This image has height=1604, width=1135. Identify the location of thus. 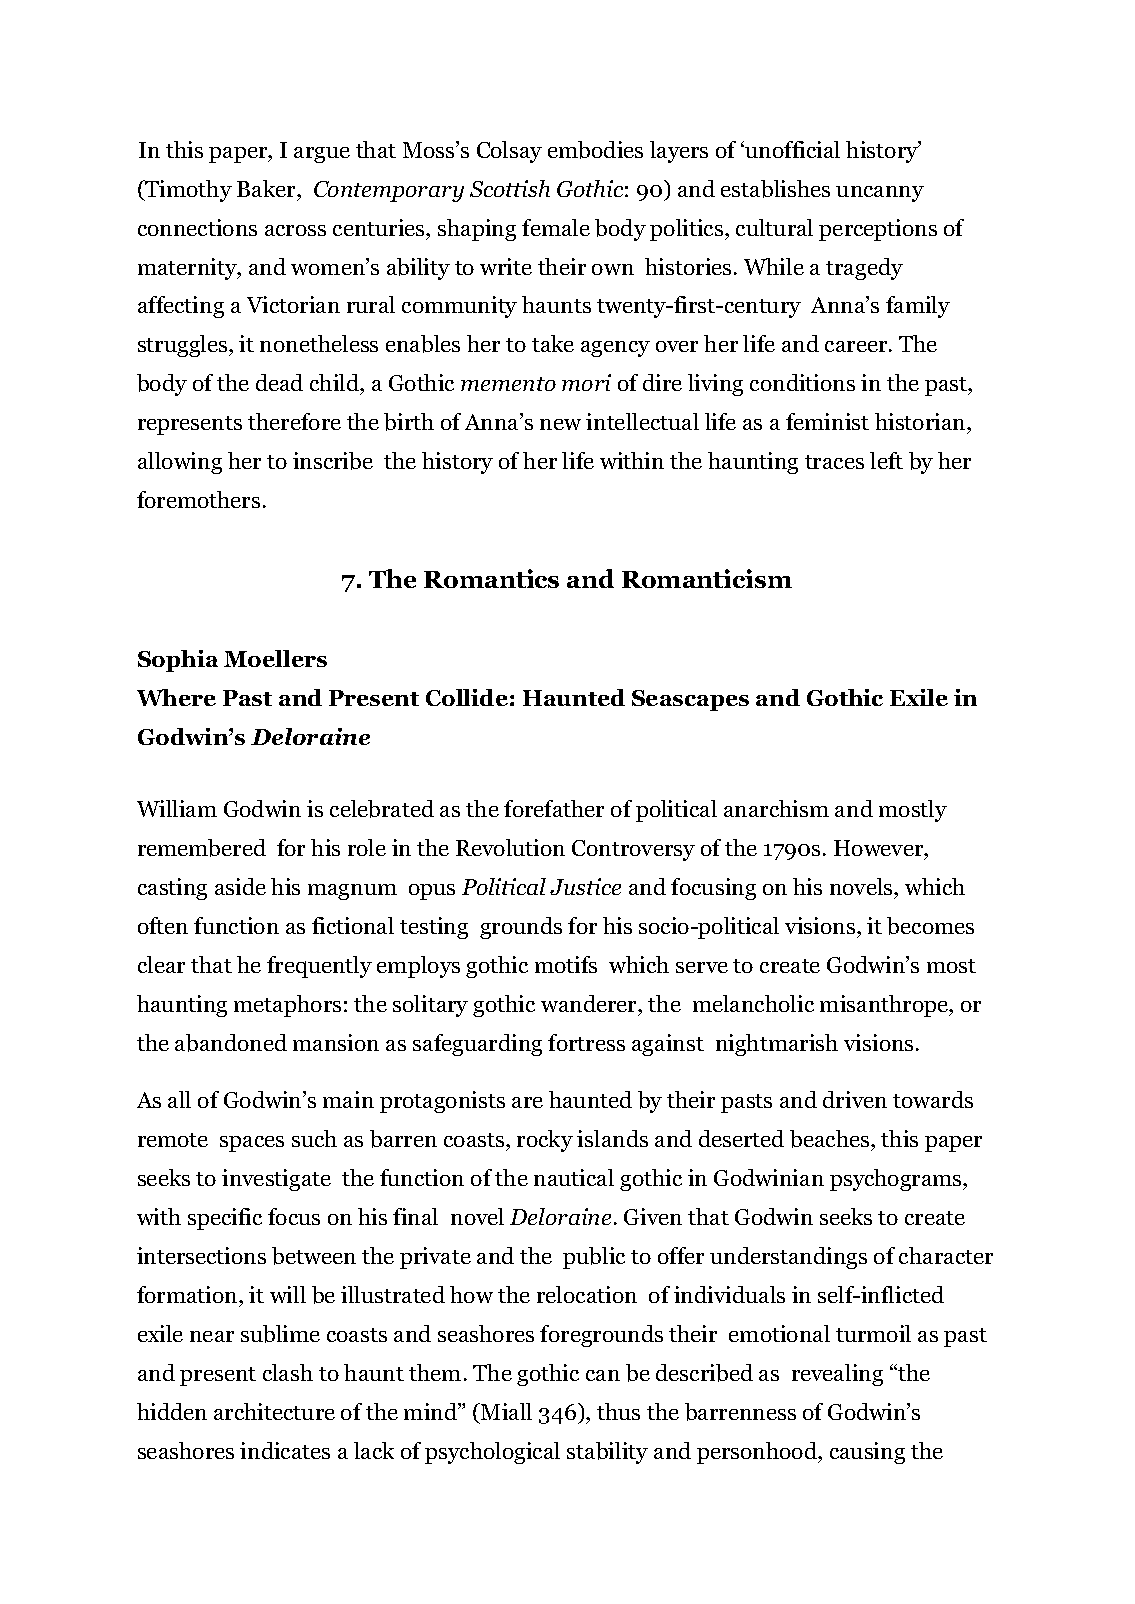
(618, 1411).
